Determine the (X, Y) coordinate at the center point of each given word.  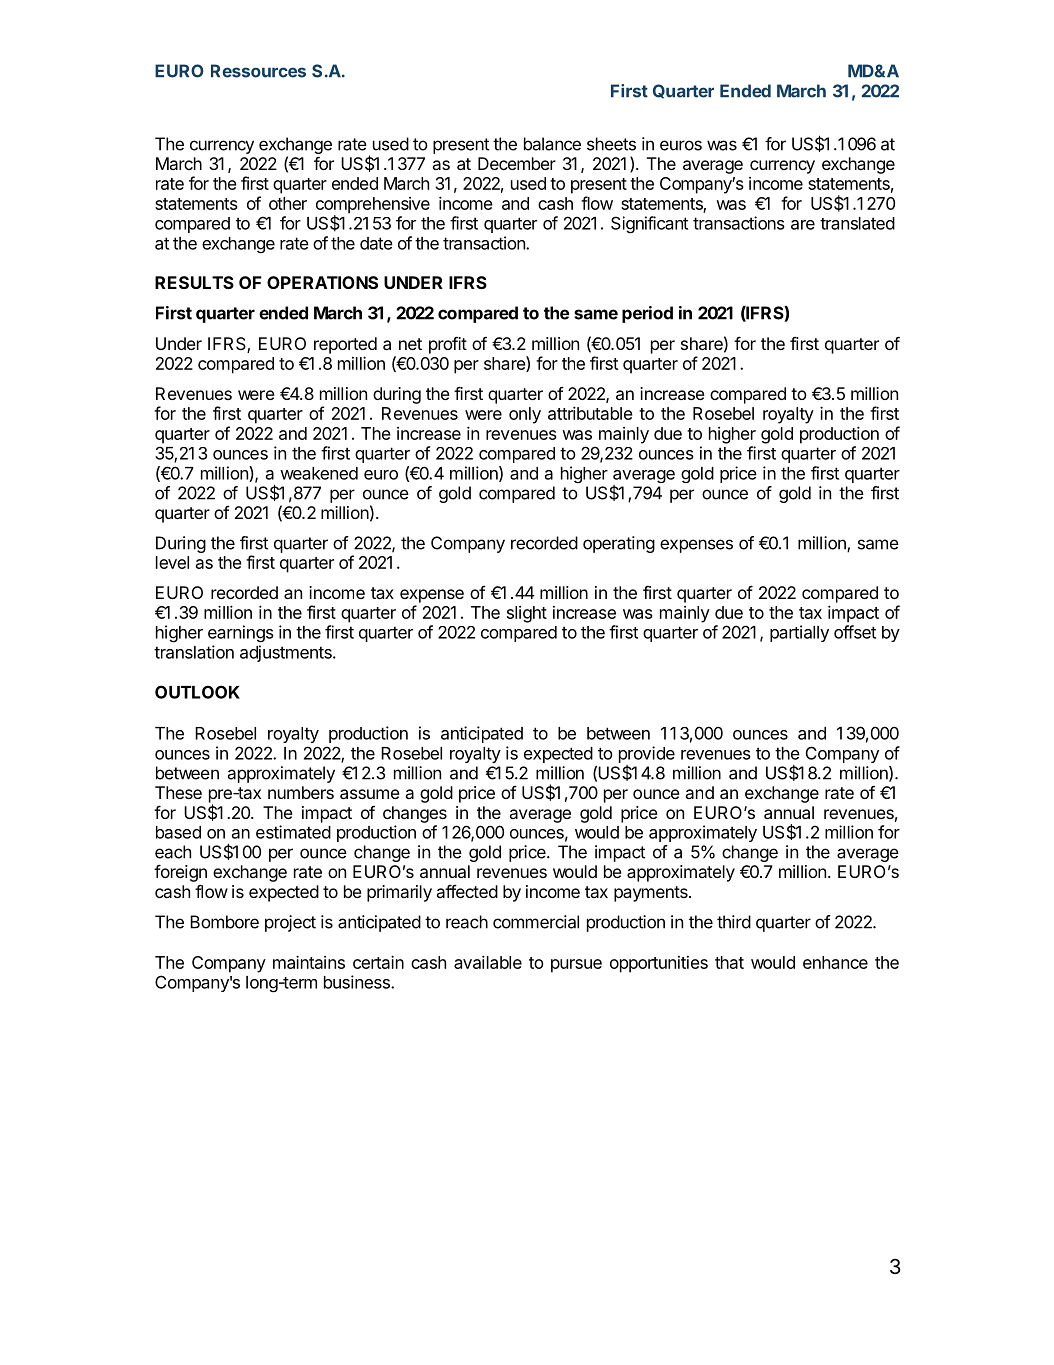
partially (799, 633)
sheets (611, 144)
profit (448, 345)
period (647, 314)
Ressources (258, 71)
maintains (309, 962)
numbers (301, 792)
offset (855, 632)
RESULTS (194, 282)
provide (647, 754)
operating (619, 544)
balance (552, 144)
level (172, 562)
